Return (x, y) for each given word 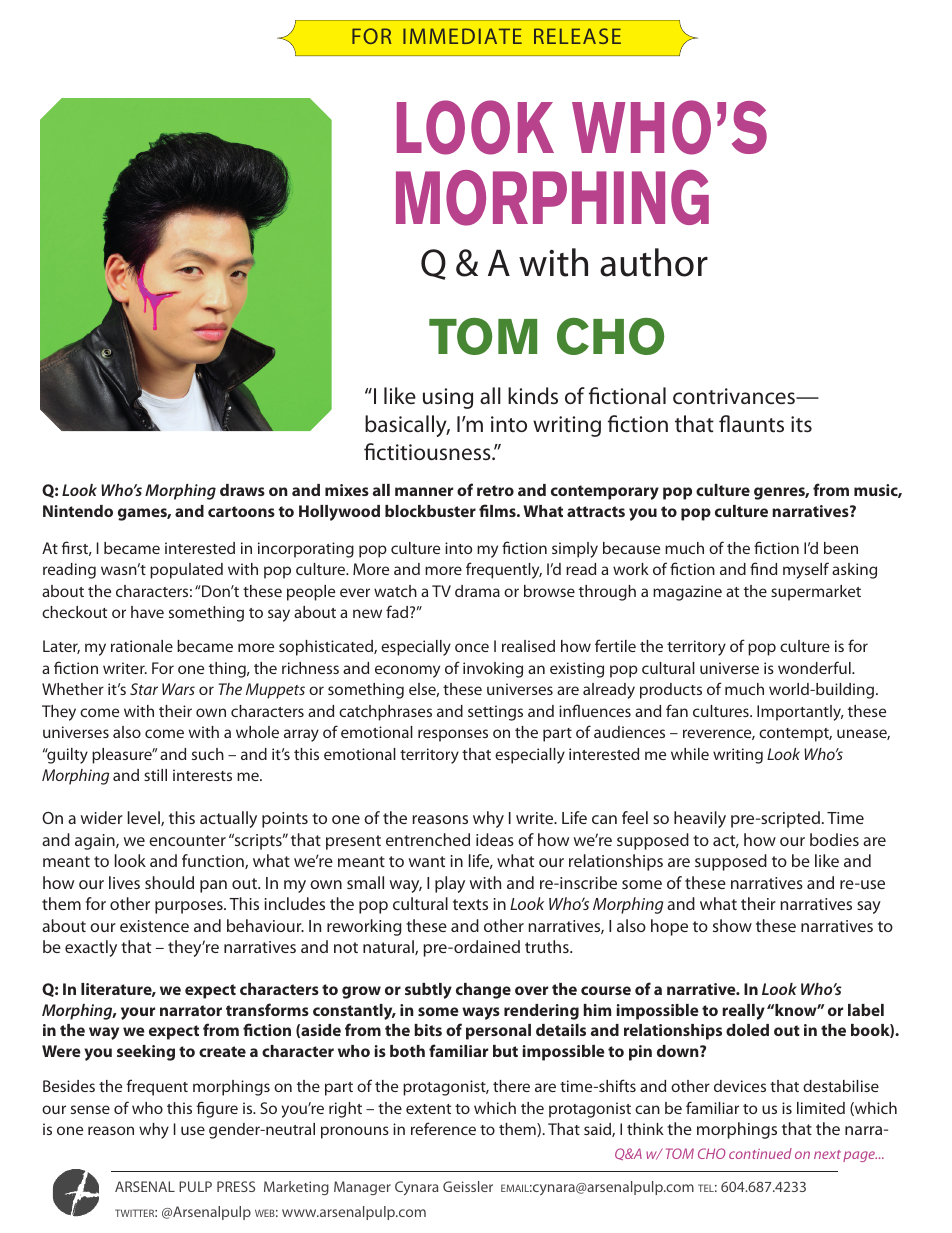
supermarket (816, 593)
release (577, 36)
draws (242, 490)
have (147, 612)
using (448, 398)
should (169, 882)
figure (217, 1109)
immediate (462, 36)
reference (443, 1128)
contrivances (735, 396)
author (654, 262)
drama (477, 591)
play (450, 884)
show (732, 925)
